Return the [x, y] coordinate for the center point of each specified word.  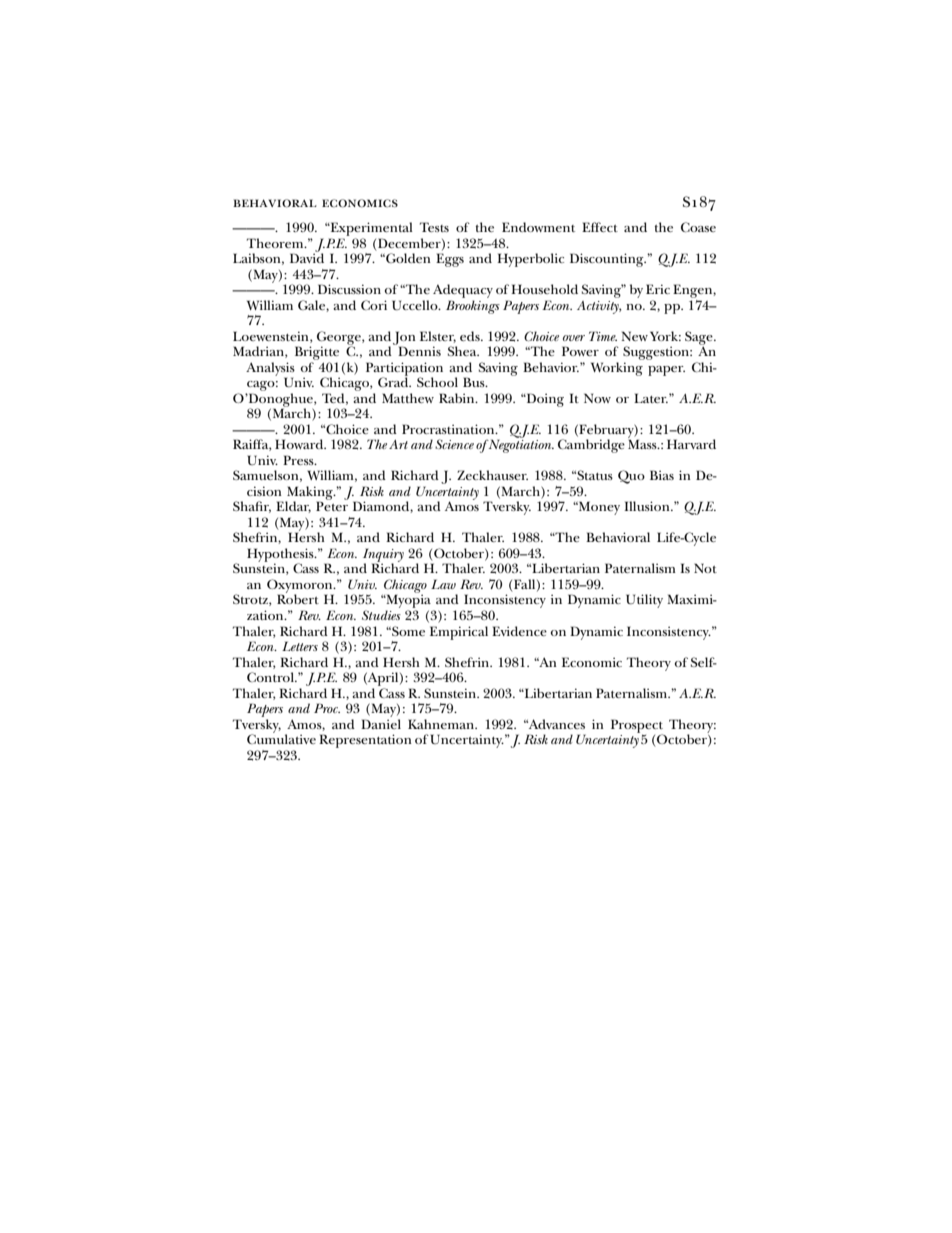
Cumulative [281, 738]
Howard [300, 444]
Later [651, 398]
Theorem [276, 243]
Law [443, 584]
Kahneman [442, 724]
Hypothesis [281, 556]
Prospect [637, 727]
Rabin [458, 398]
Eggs [450, 260]
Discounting [608, 260]
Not [705, 568]
